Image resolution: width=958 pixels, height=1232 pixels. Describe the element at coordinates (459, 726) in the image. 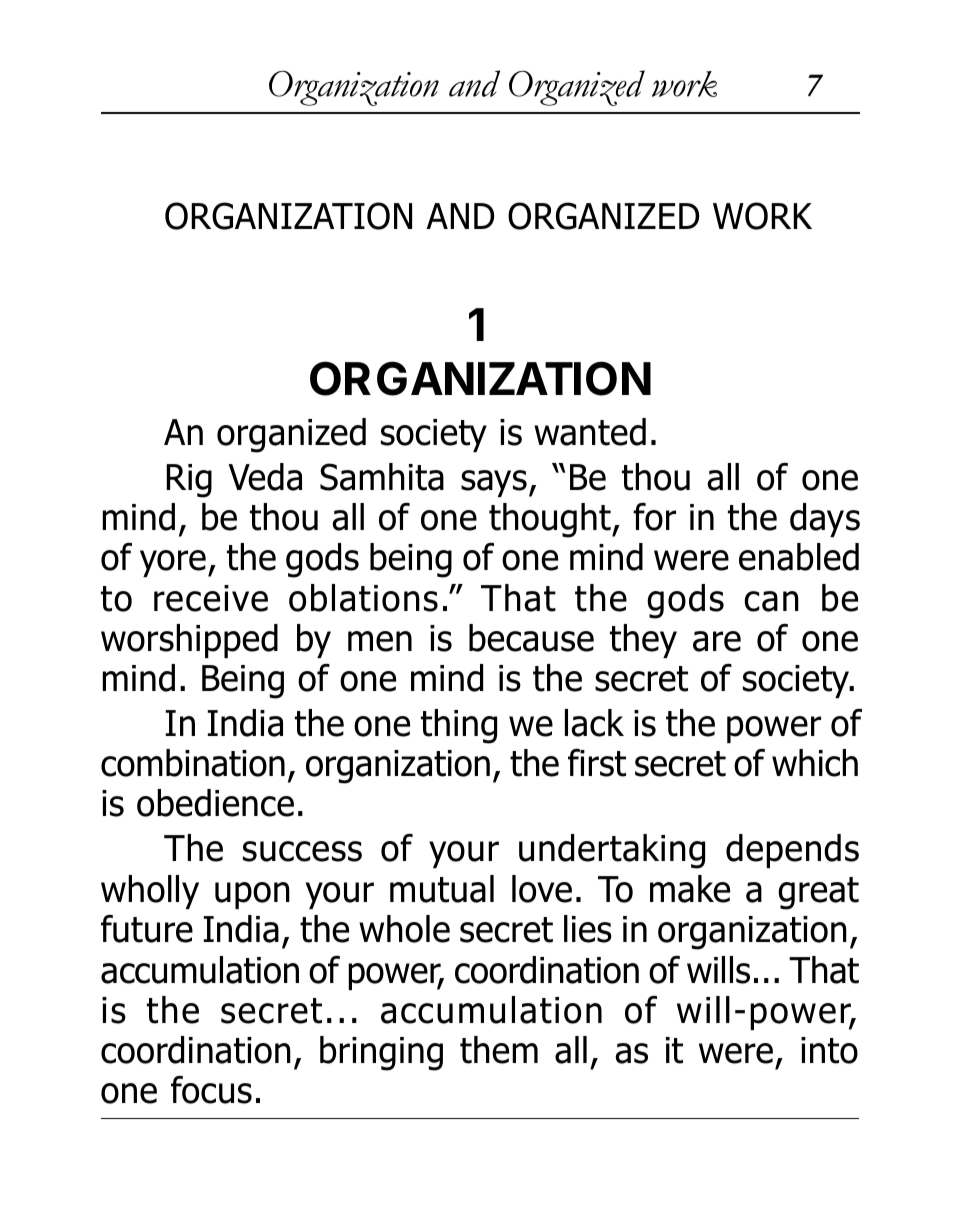

I see `thing` at that location.
